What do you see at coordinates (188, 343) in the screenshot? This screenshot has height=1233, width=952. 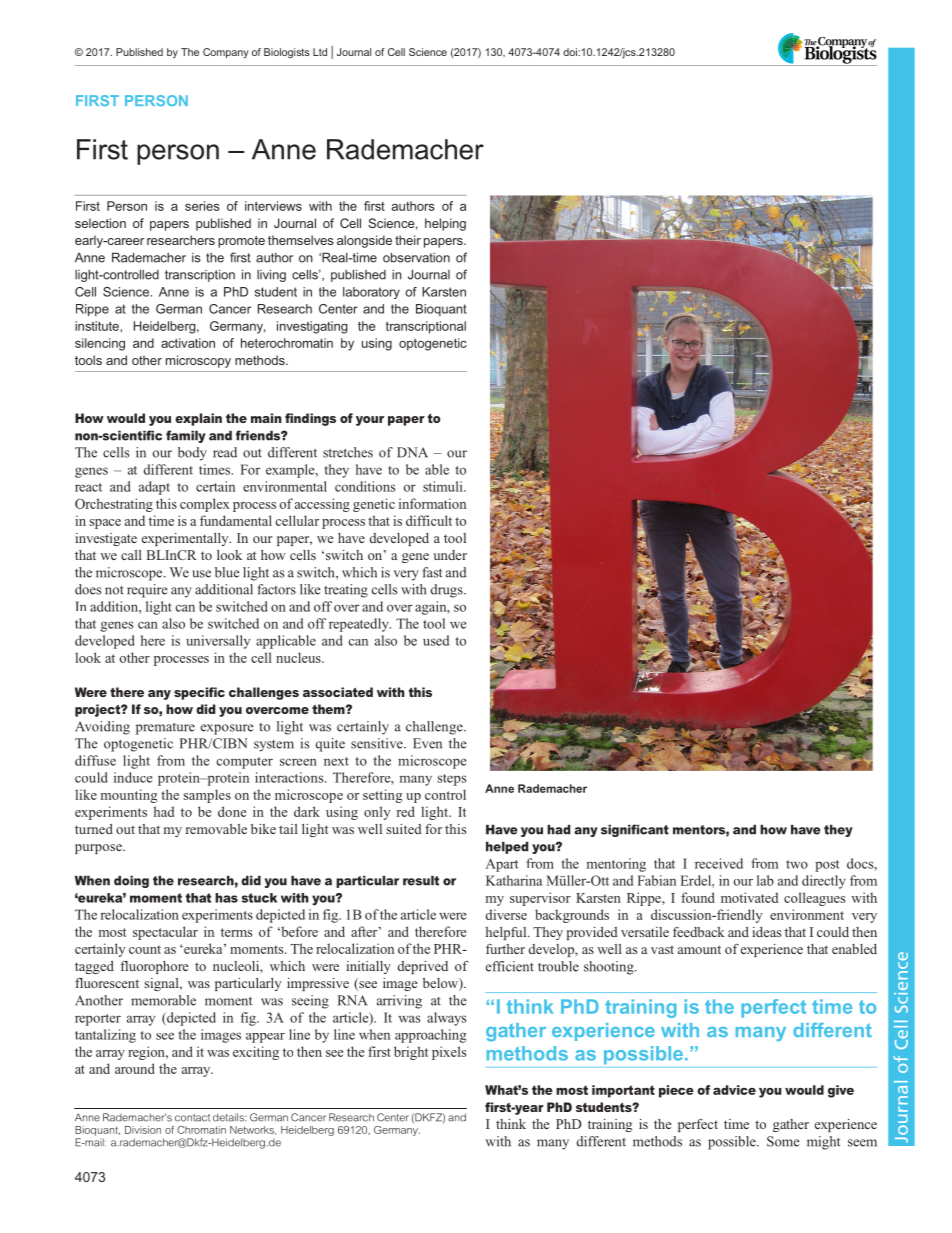 I see `activation` at bounding box center [188, 343].
